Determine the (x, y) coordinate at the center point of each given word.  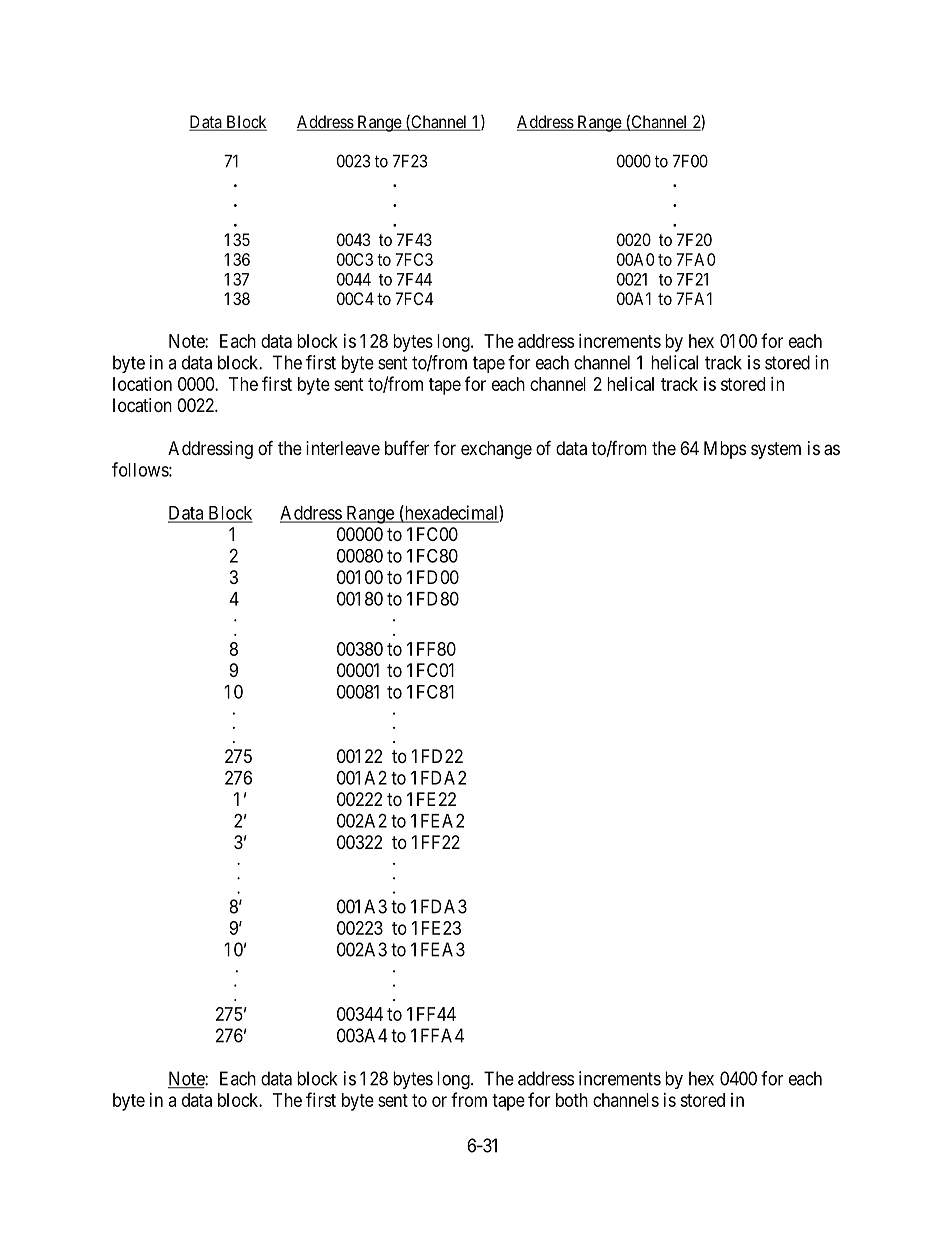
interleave (343, 448)
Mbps (725, 450)
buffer (407, 447)
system (776, 450)
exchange (496, 450)
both (572, 1100)
